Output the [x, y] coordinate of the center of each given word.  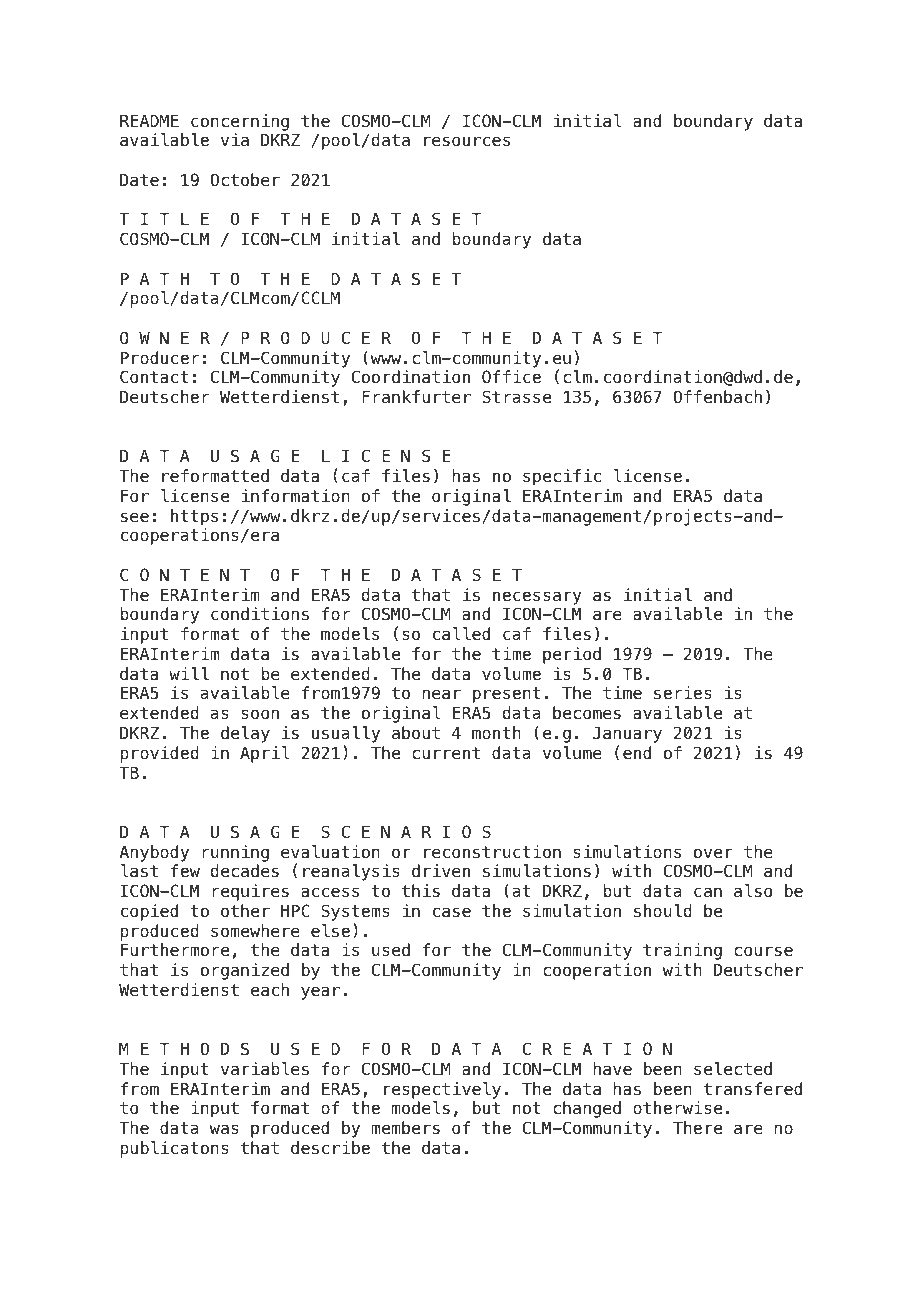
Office [511, 377]
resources [467, 141]
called [461, 634]
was [224, 1129]
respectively [442, 1090]
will [189, 673]
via [235, 140]
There [697, 1128]
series [683, 693]
